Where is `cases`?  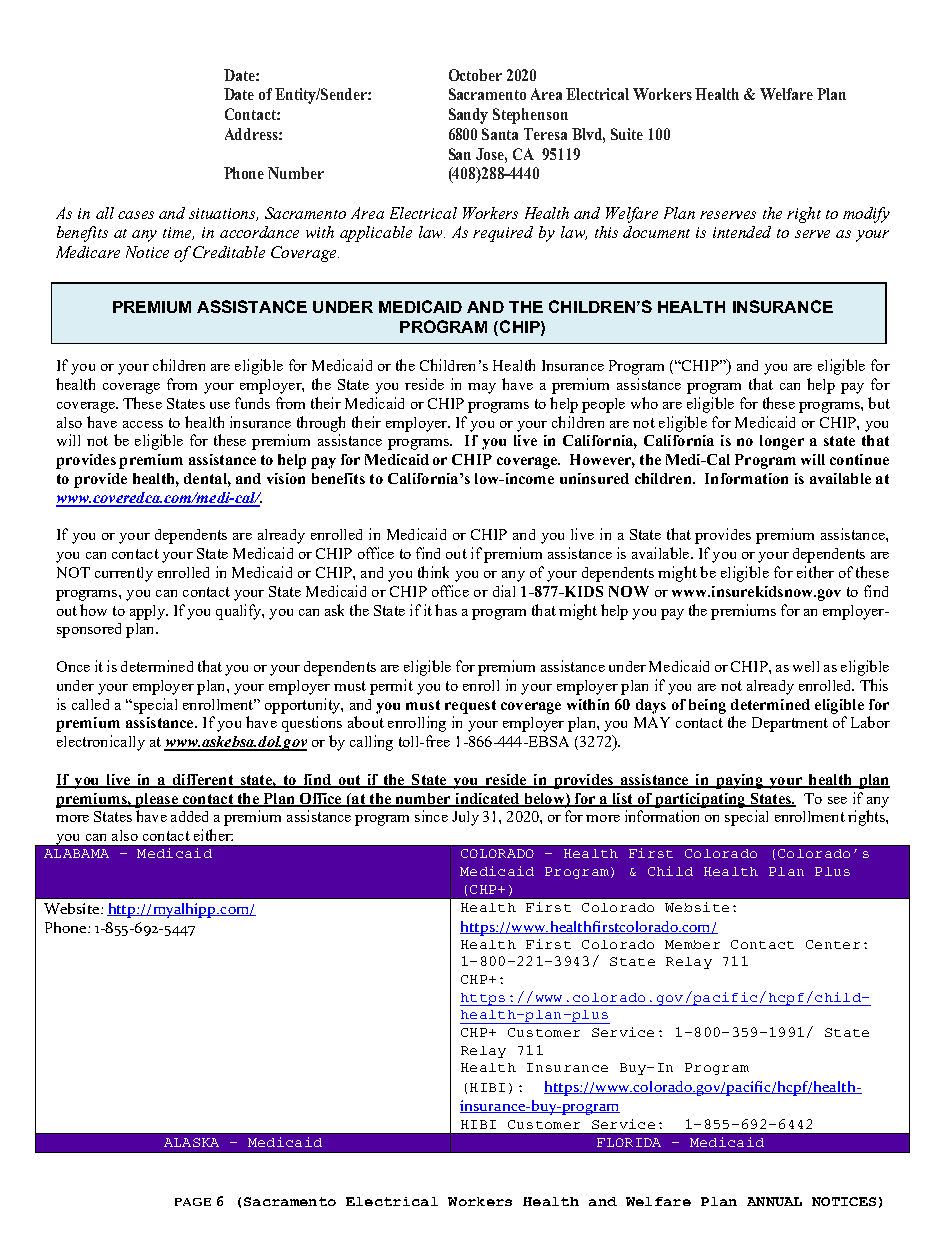
cases is located at coordinates (136, 215).
